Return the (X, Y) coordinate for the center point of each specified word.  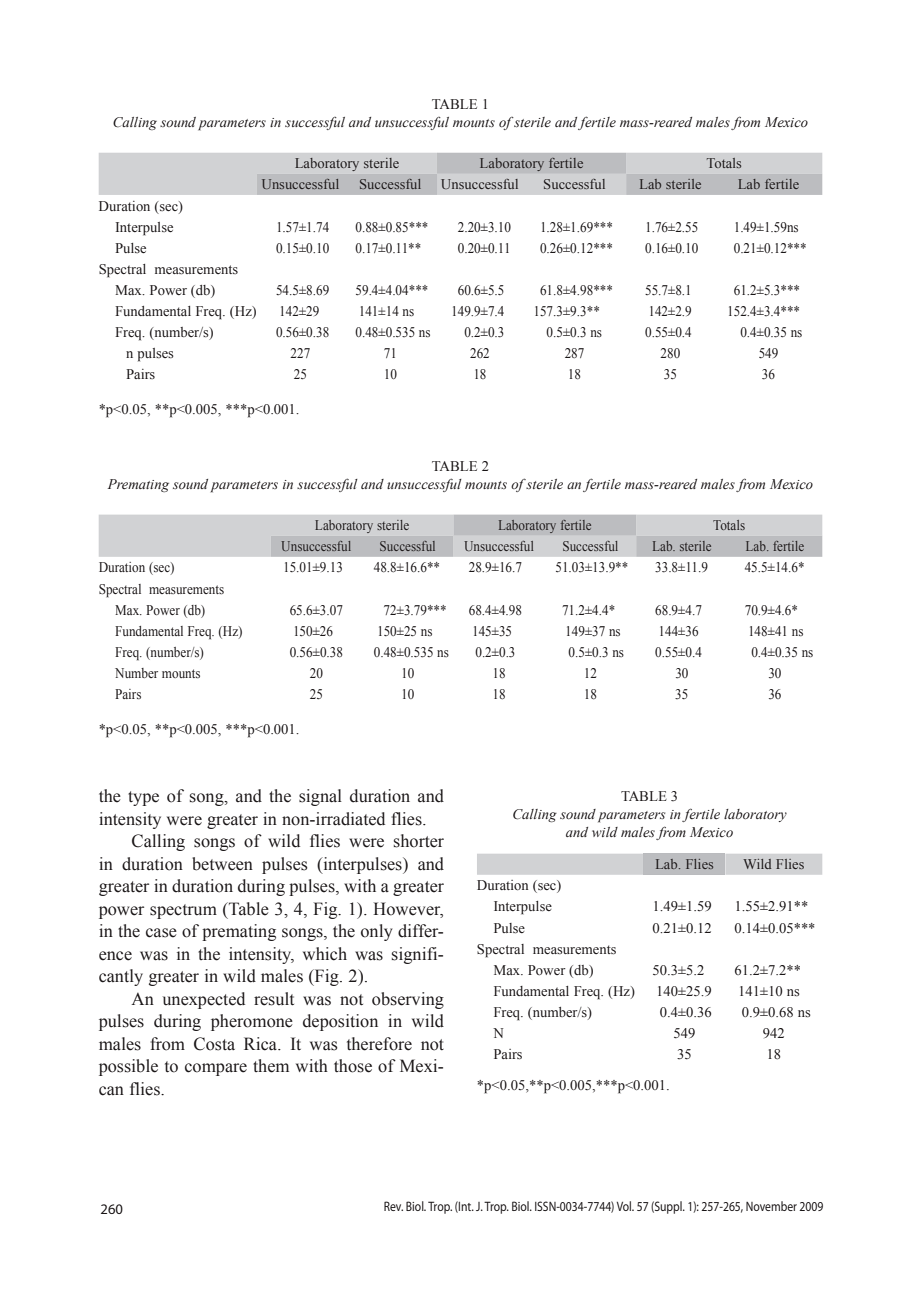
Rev (393, 1206)
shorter (419, 841)
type (143, 798)
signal (320, 797)
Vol (625, 1206)
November (771, 1206)
